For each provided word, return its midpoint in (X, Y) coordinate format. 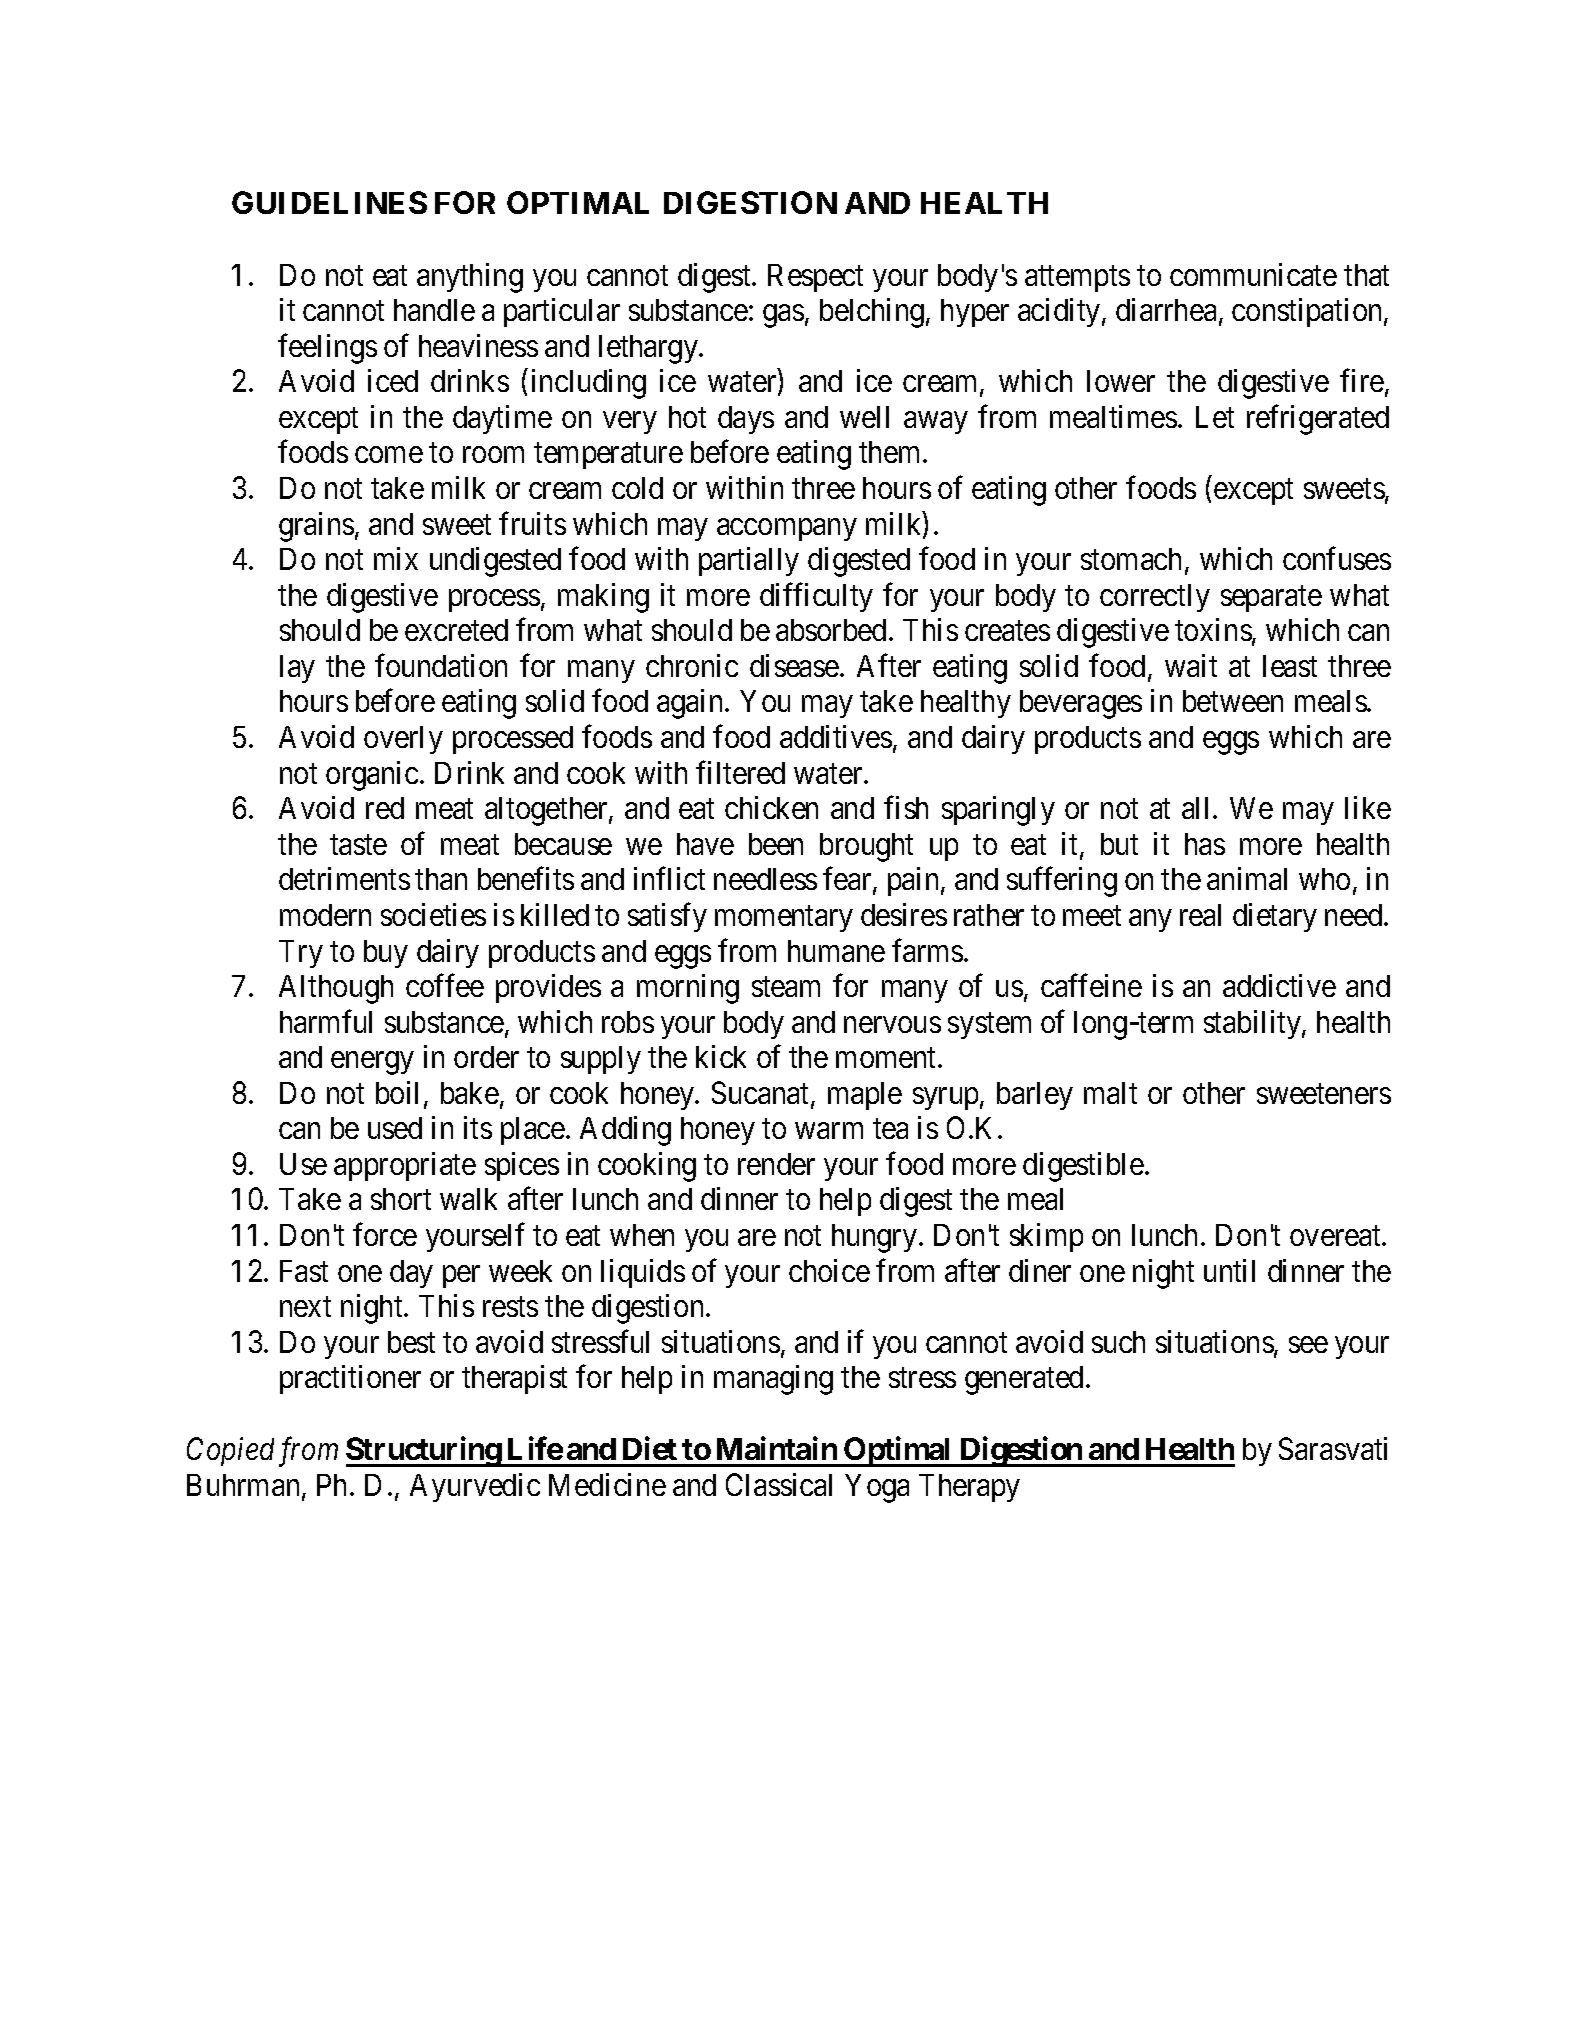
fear (848, 880)
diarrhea (1166, 309)
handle (434, 310)
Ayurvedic (475, 1487)
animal (1247, 878)
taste (358, 845)
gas (783, 316)
